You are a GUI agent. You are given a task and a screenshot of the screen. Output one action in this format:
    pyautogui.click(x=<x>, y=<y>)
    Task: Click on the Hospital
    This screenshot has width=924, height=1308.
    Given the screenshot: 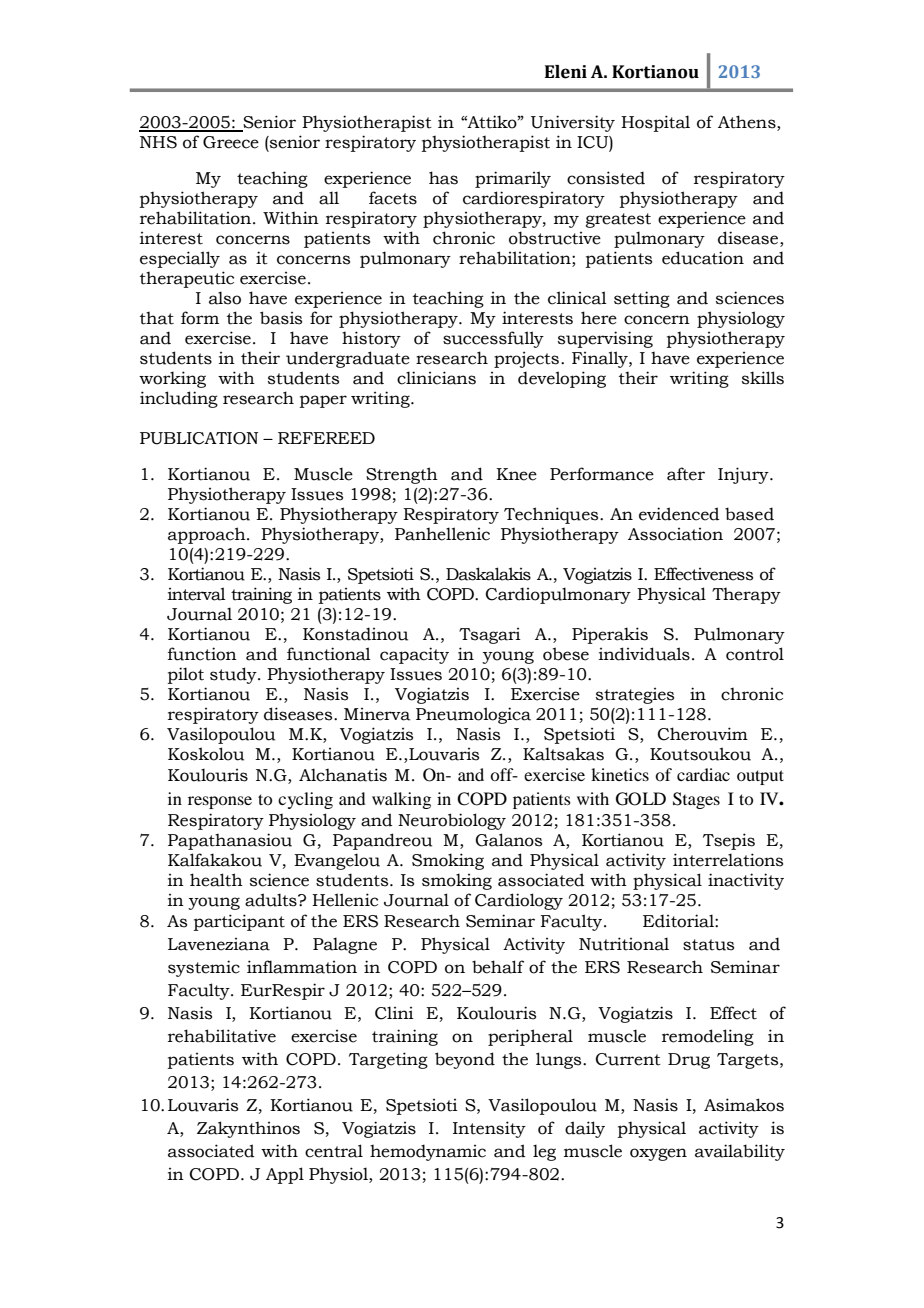 What is the action you would take?
    pyautogui.click(x=655, y=123)
